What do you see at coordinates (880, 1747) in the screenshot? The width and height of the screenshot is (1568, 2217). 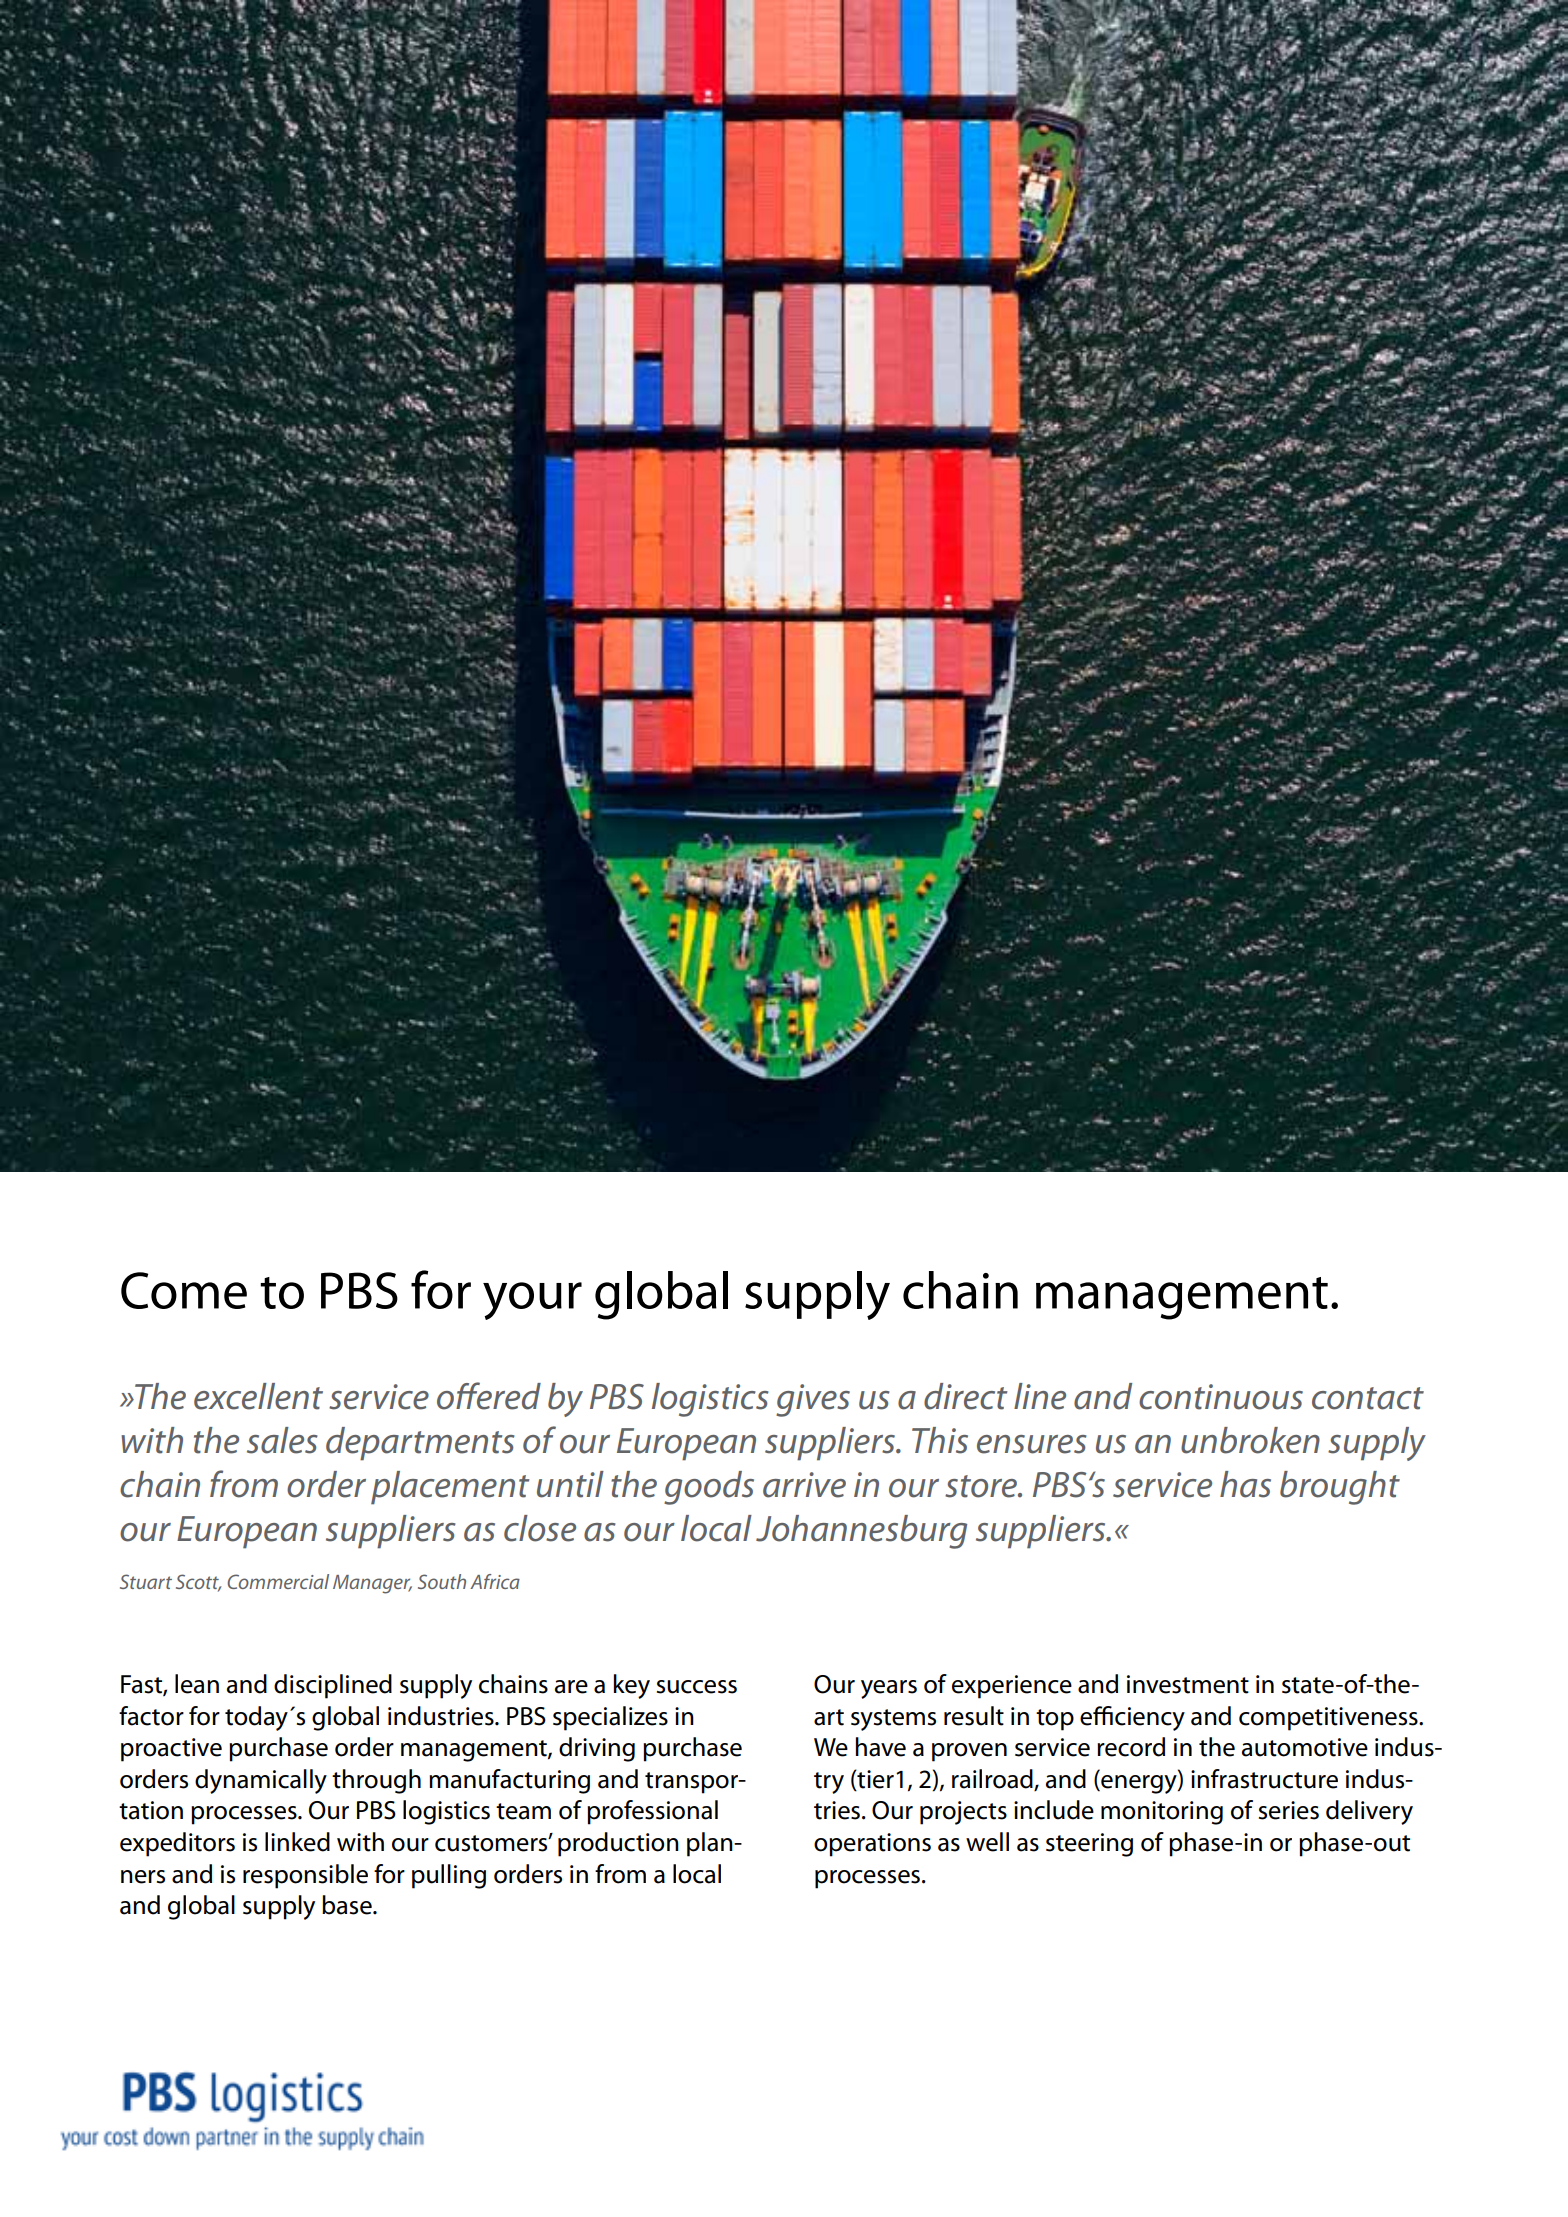 I see `have` at bounding box center [880, 1747].
